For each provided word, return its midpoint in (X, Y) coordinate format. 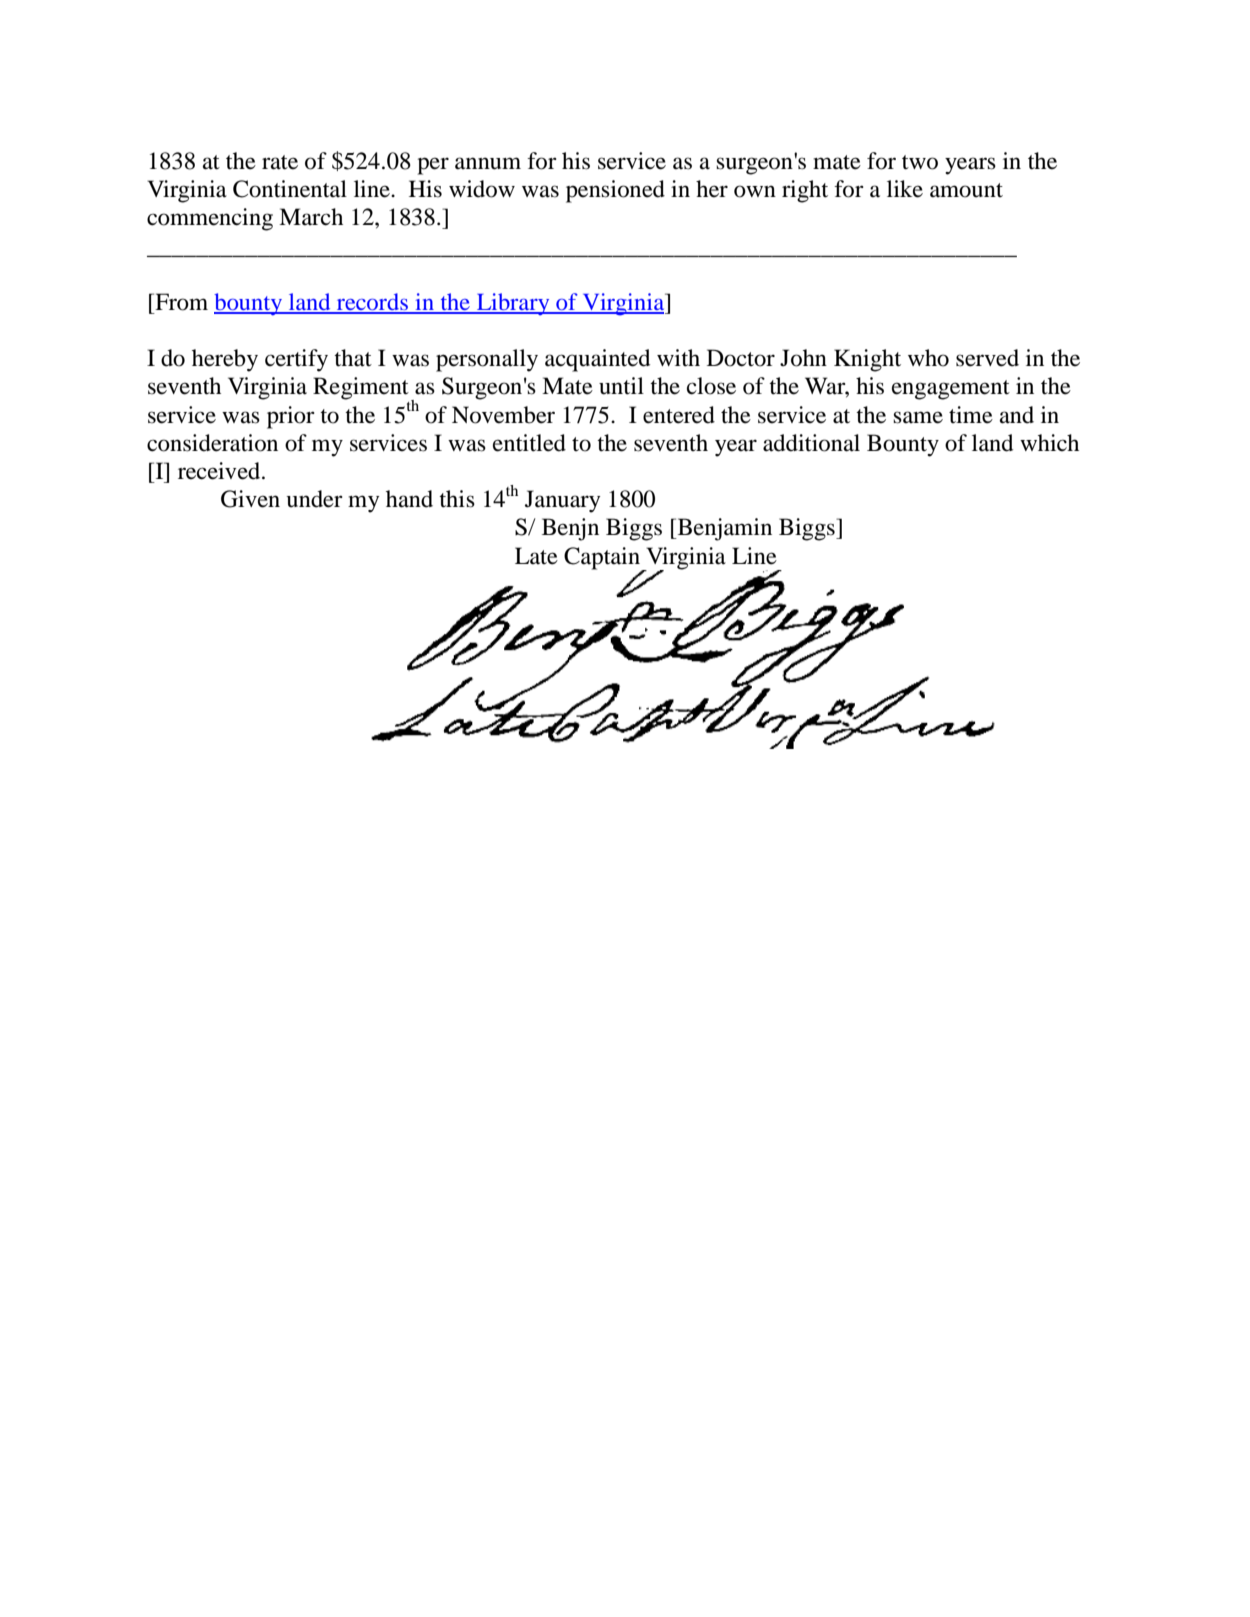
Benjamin (723, 529)
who (928, 358)
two (920, 162)
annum (488, 163)
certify (296, 360)
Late (536, 556)
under (314, 499)
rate (280, 162)
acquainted (597, 360)
